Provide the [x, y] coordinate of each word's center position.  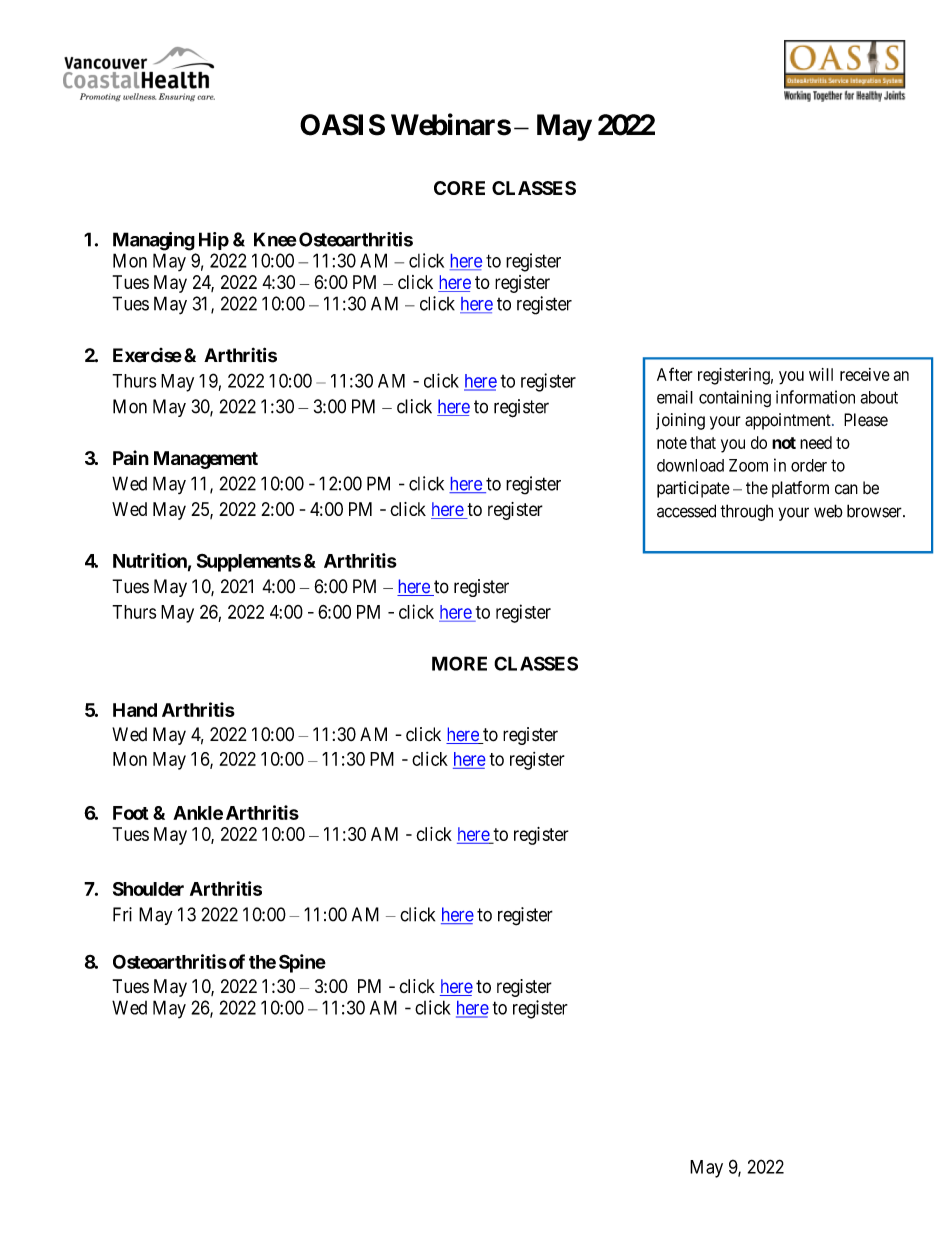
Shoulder [148, 889]
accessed [686, 511]
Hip [214, 241]
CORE [459, 188]
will [821, 374]
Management [206, 460]
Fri [122, 914]
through [746, 512]
